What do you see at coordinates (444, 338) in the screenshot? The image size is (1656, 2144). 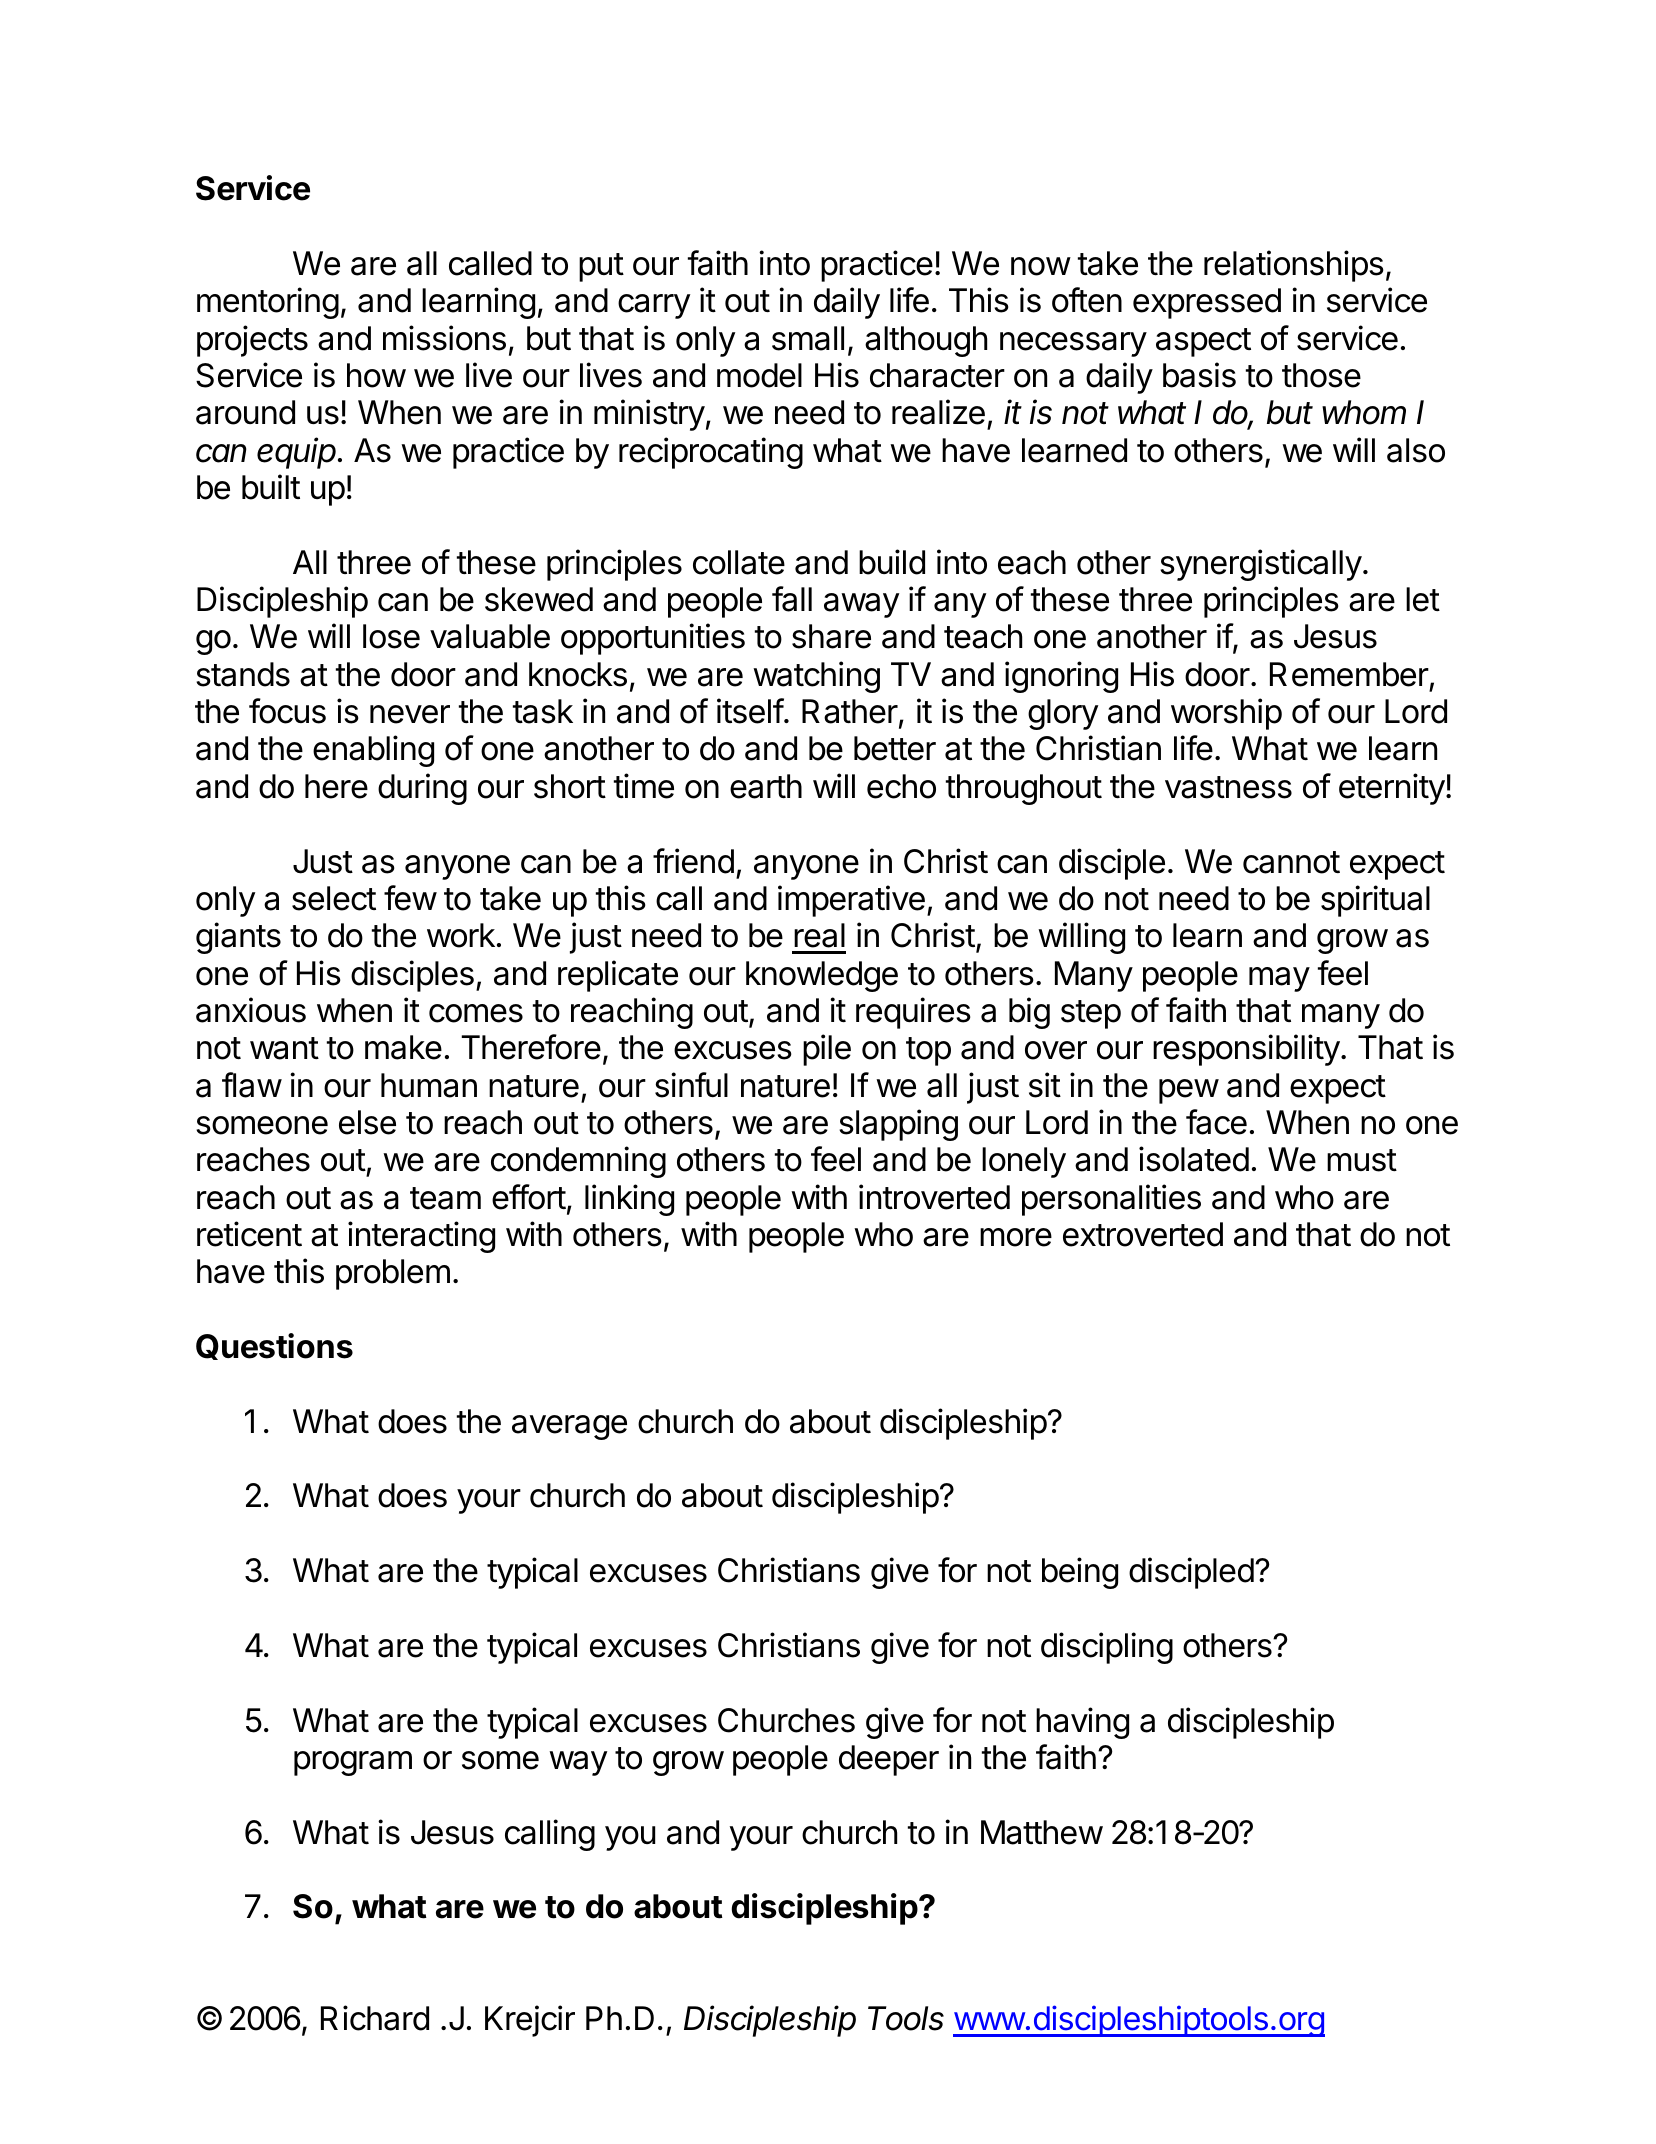 I see `missions` at bounding box center [444, 338].
